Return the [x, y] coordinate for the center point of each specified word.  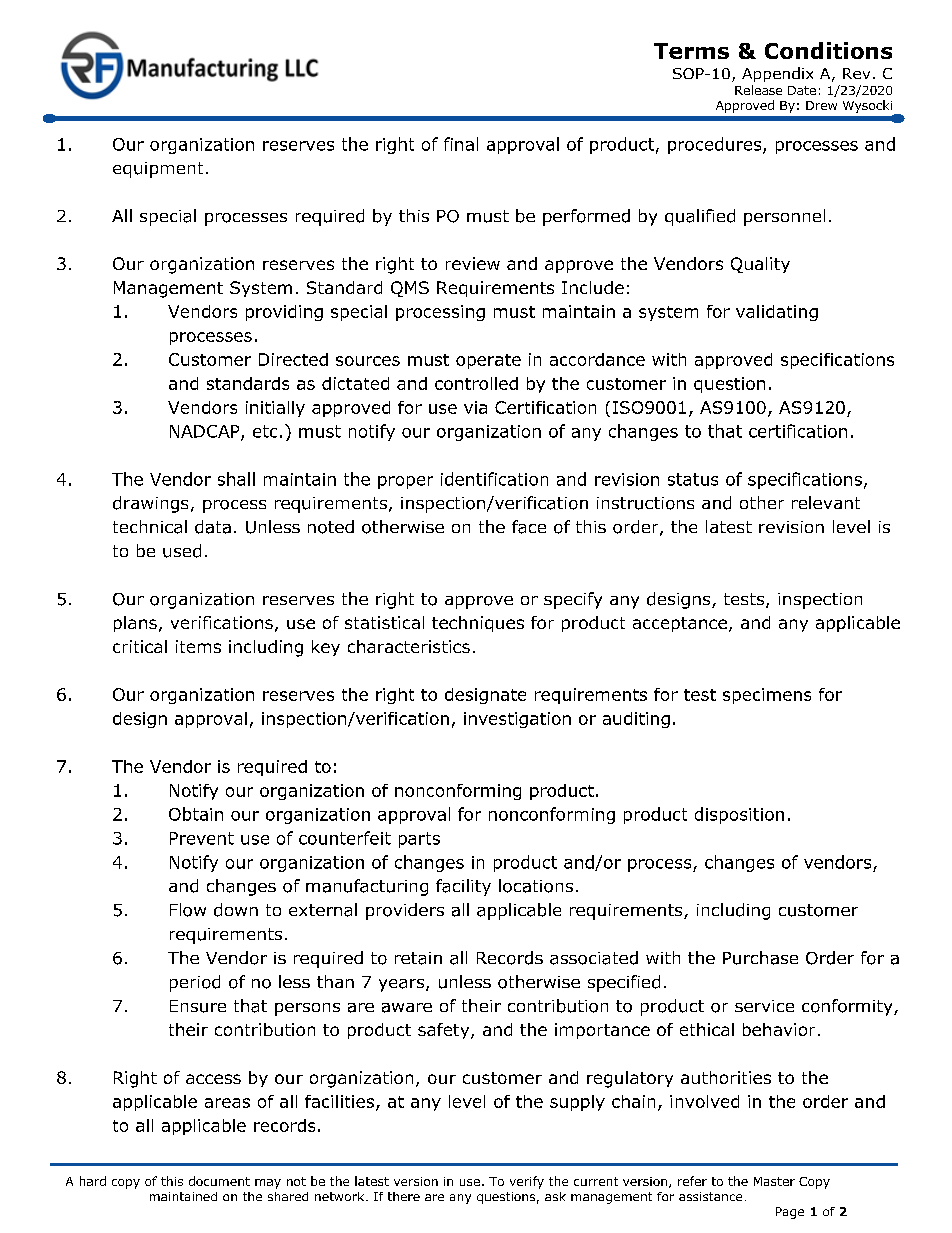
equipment [158, 170]
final [461, 144]
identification [494, 479]
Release [758, 90]
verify [527, 1182]
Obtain [196, 814]
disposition [739, 815]
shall [236, 479]
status [693, 479]
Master [774, 1181]
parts [419, 840]
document [219, 1181]
